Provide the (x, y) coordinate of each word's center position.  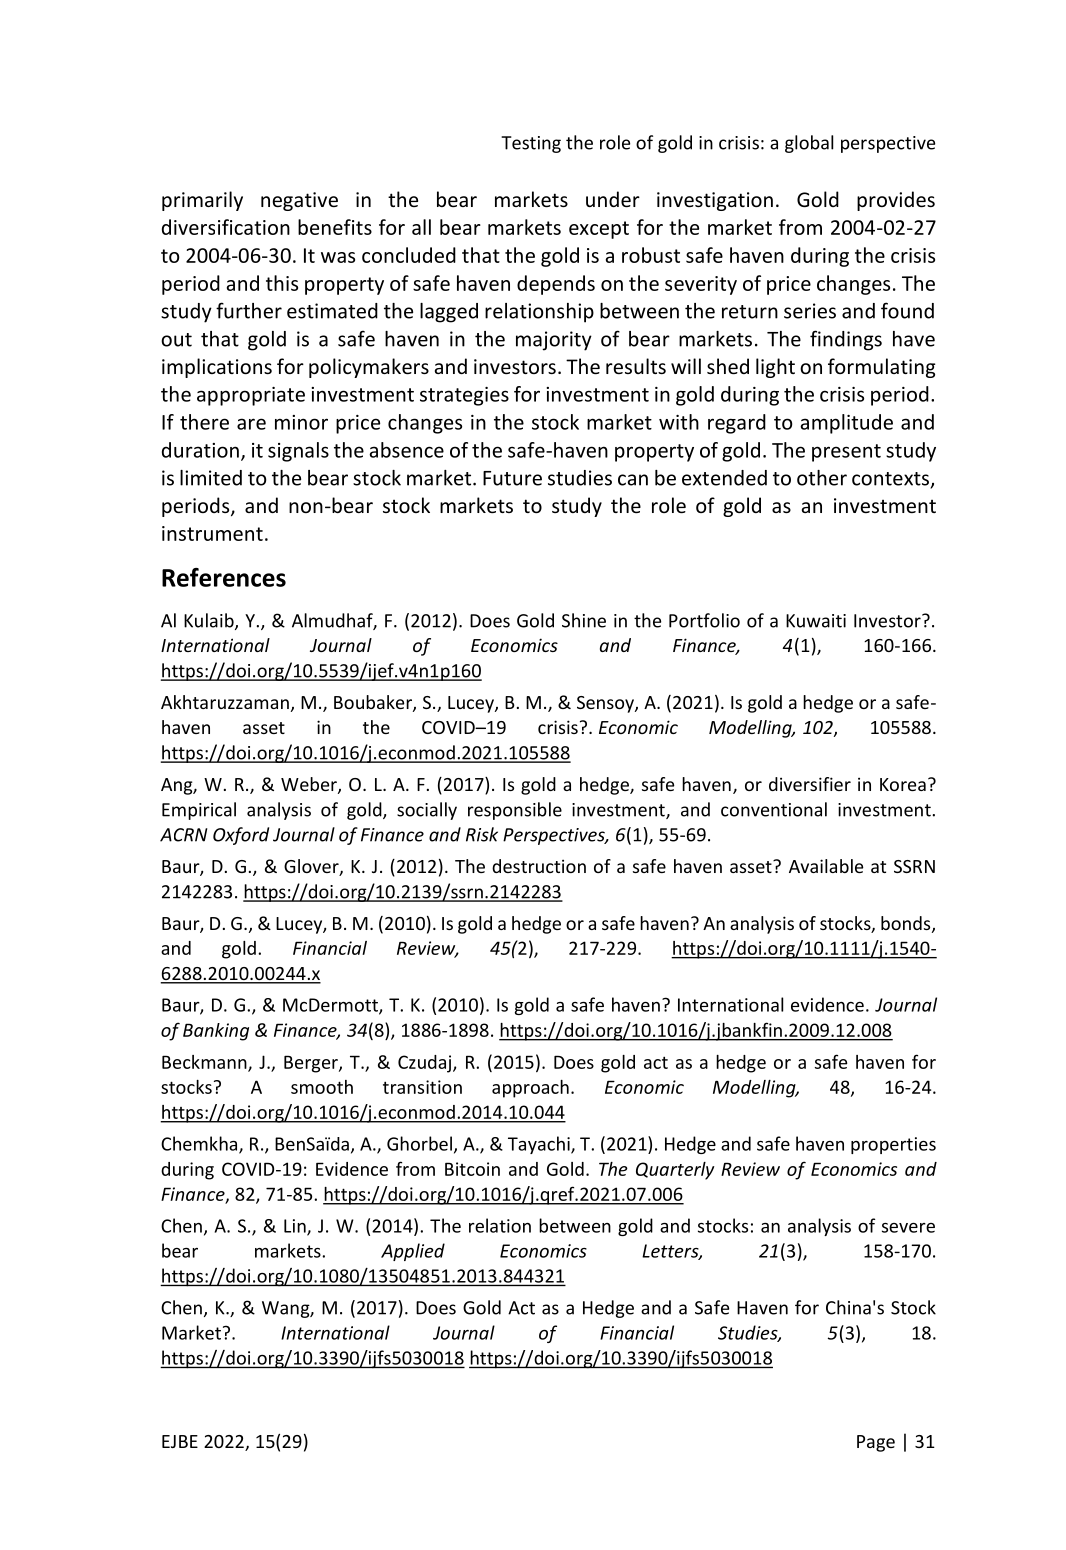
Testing (531, 144)
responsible (515, 811)
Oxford (241, 836)
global (809, 144)
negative (299, 201)
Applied (413, 1252)
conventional (774, 809)
